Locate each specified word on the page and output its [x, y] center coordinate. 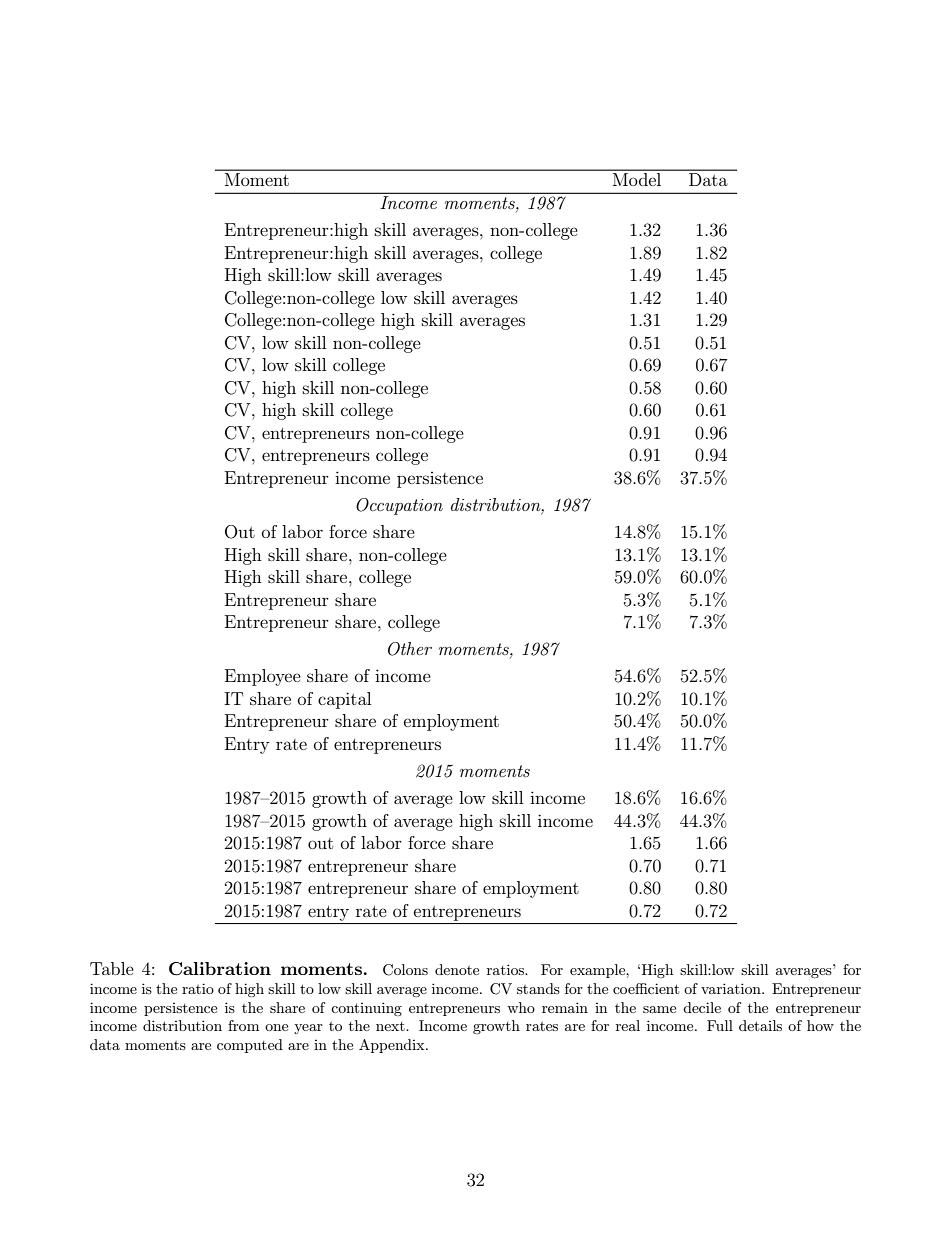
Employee [263, 677]
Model [637, 179]
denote [457, 969]
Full [720, 1025]
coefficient [646, 988]
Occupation [399, 506]
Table [112, 968]
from [243, 1025]
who [521, 1007]
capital [344, 700]
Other [410, 649]
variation [732, 988]
